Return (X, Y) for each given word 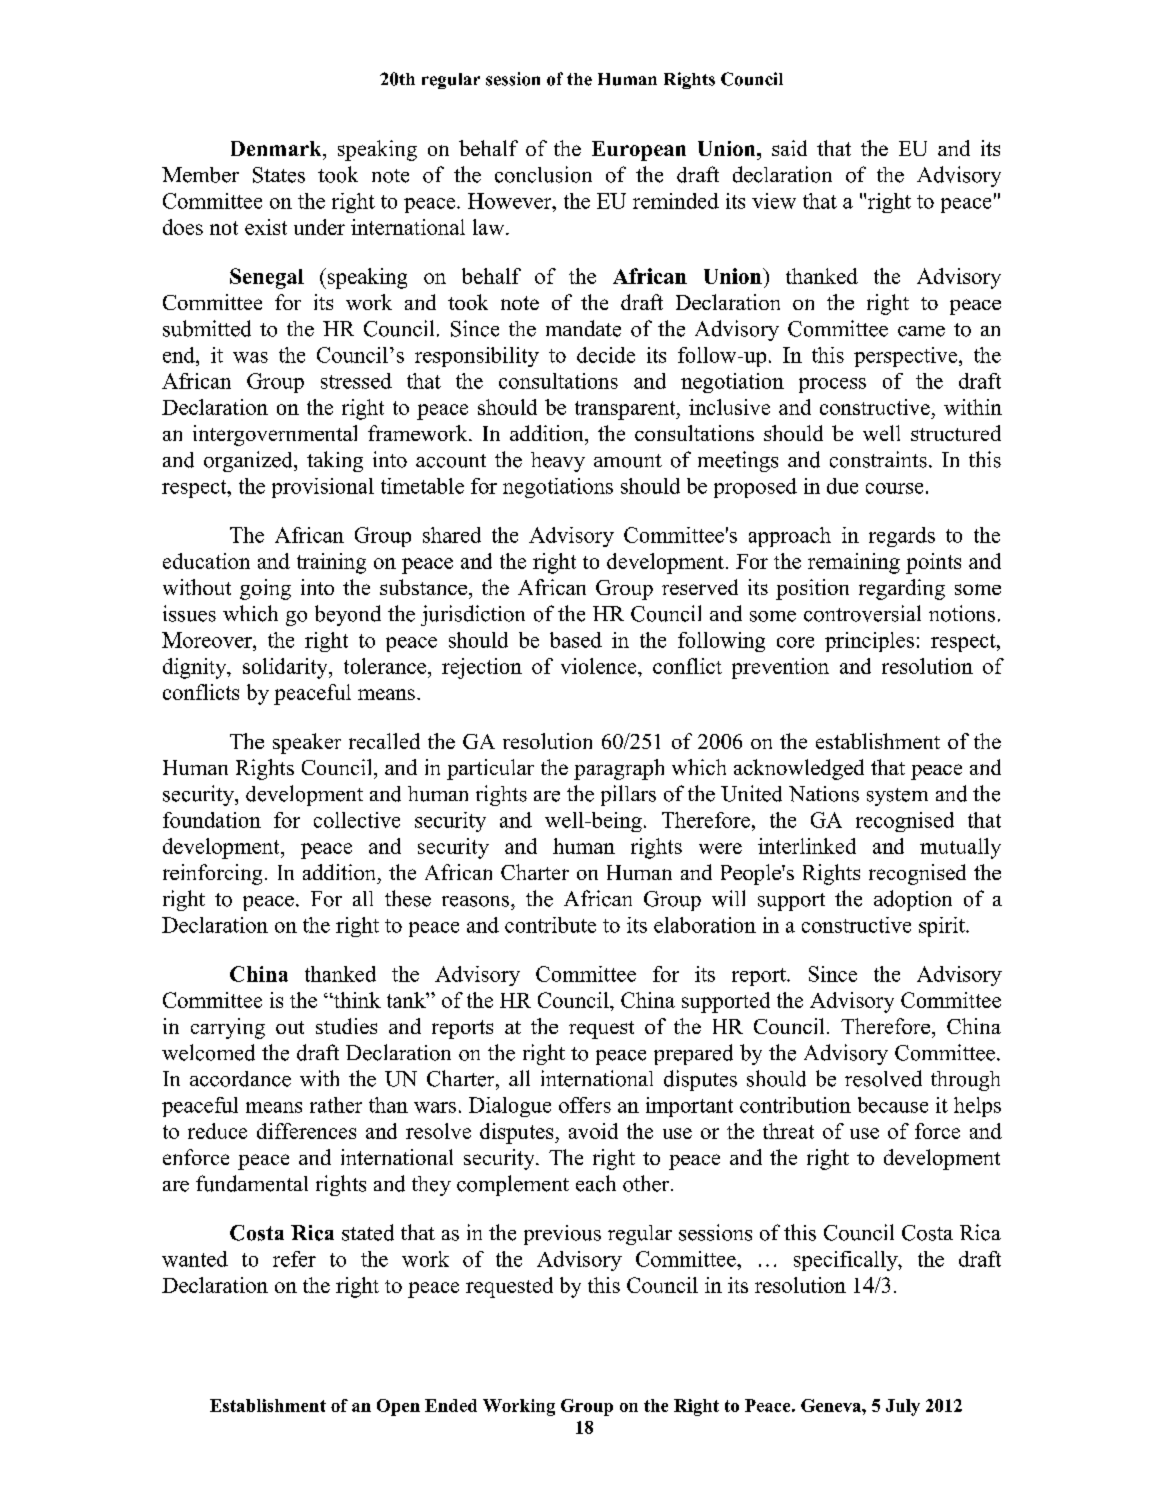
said (789, 148)
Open (398, 1407)
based (576, 640)
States (279, 175)
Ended (451, 1405)
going (265, 589)
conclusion (543, 174)
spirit (943, 927)
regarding (902, 589)
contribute (550, 925)
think (356, 1000)
